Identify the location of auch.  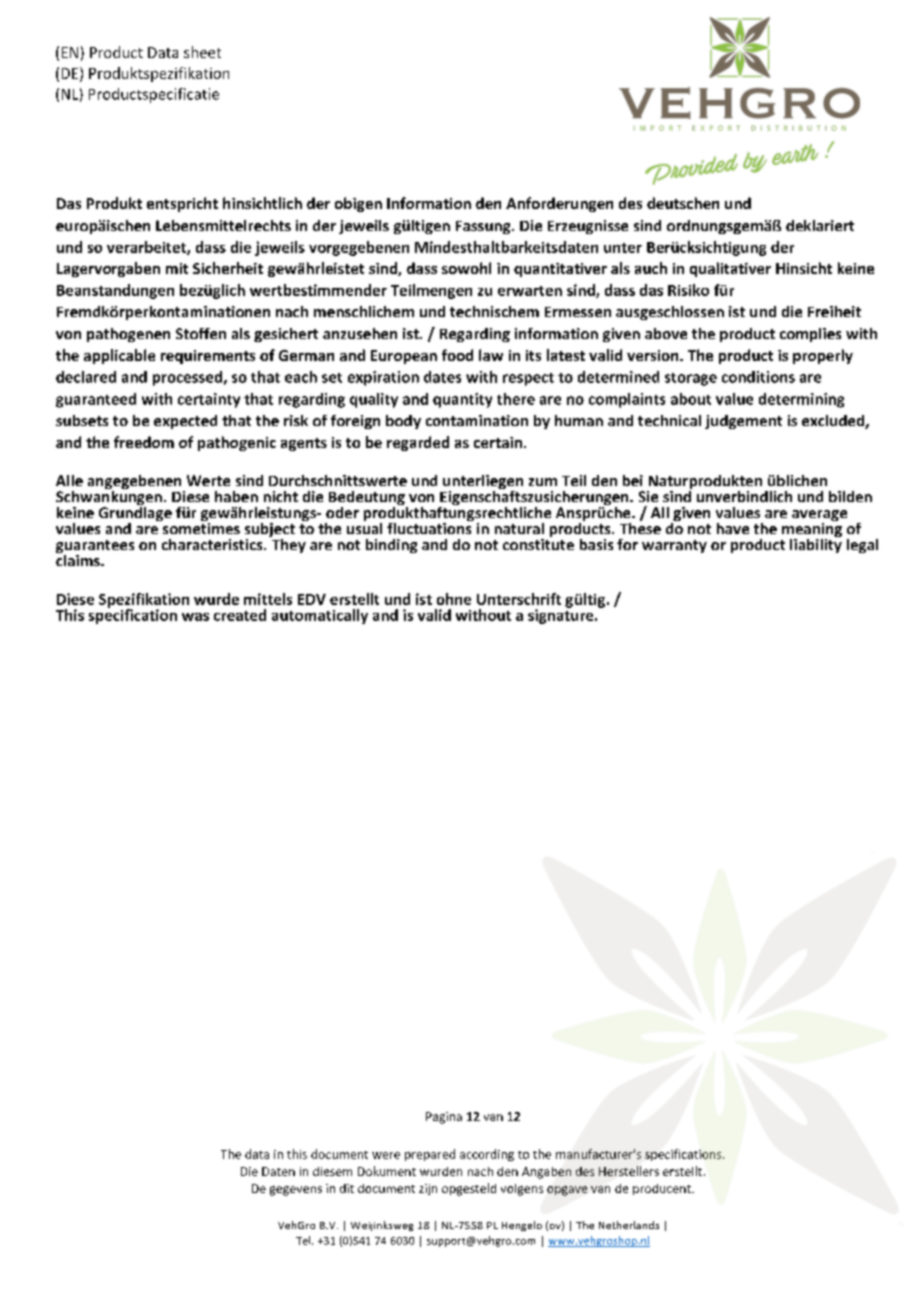
(651, 268).
